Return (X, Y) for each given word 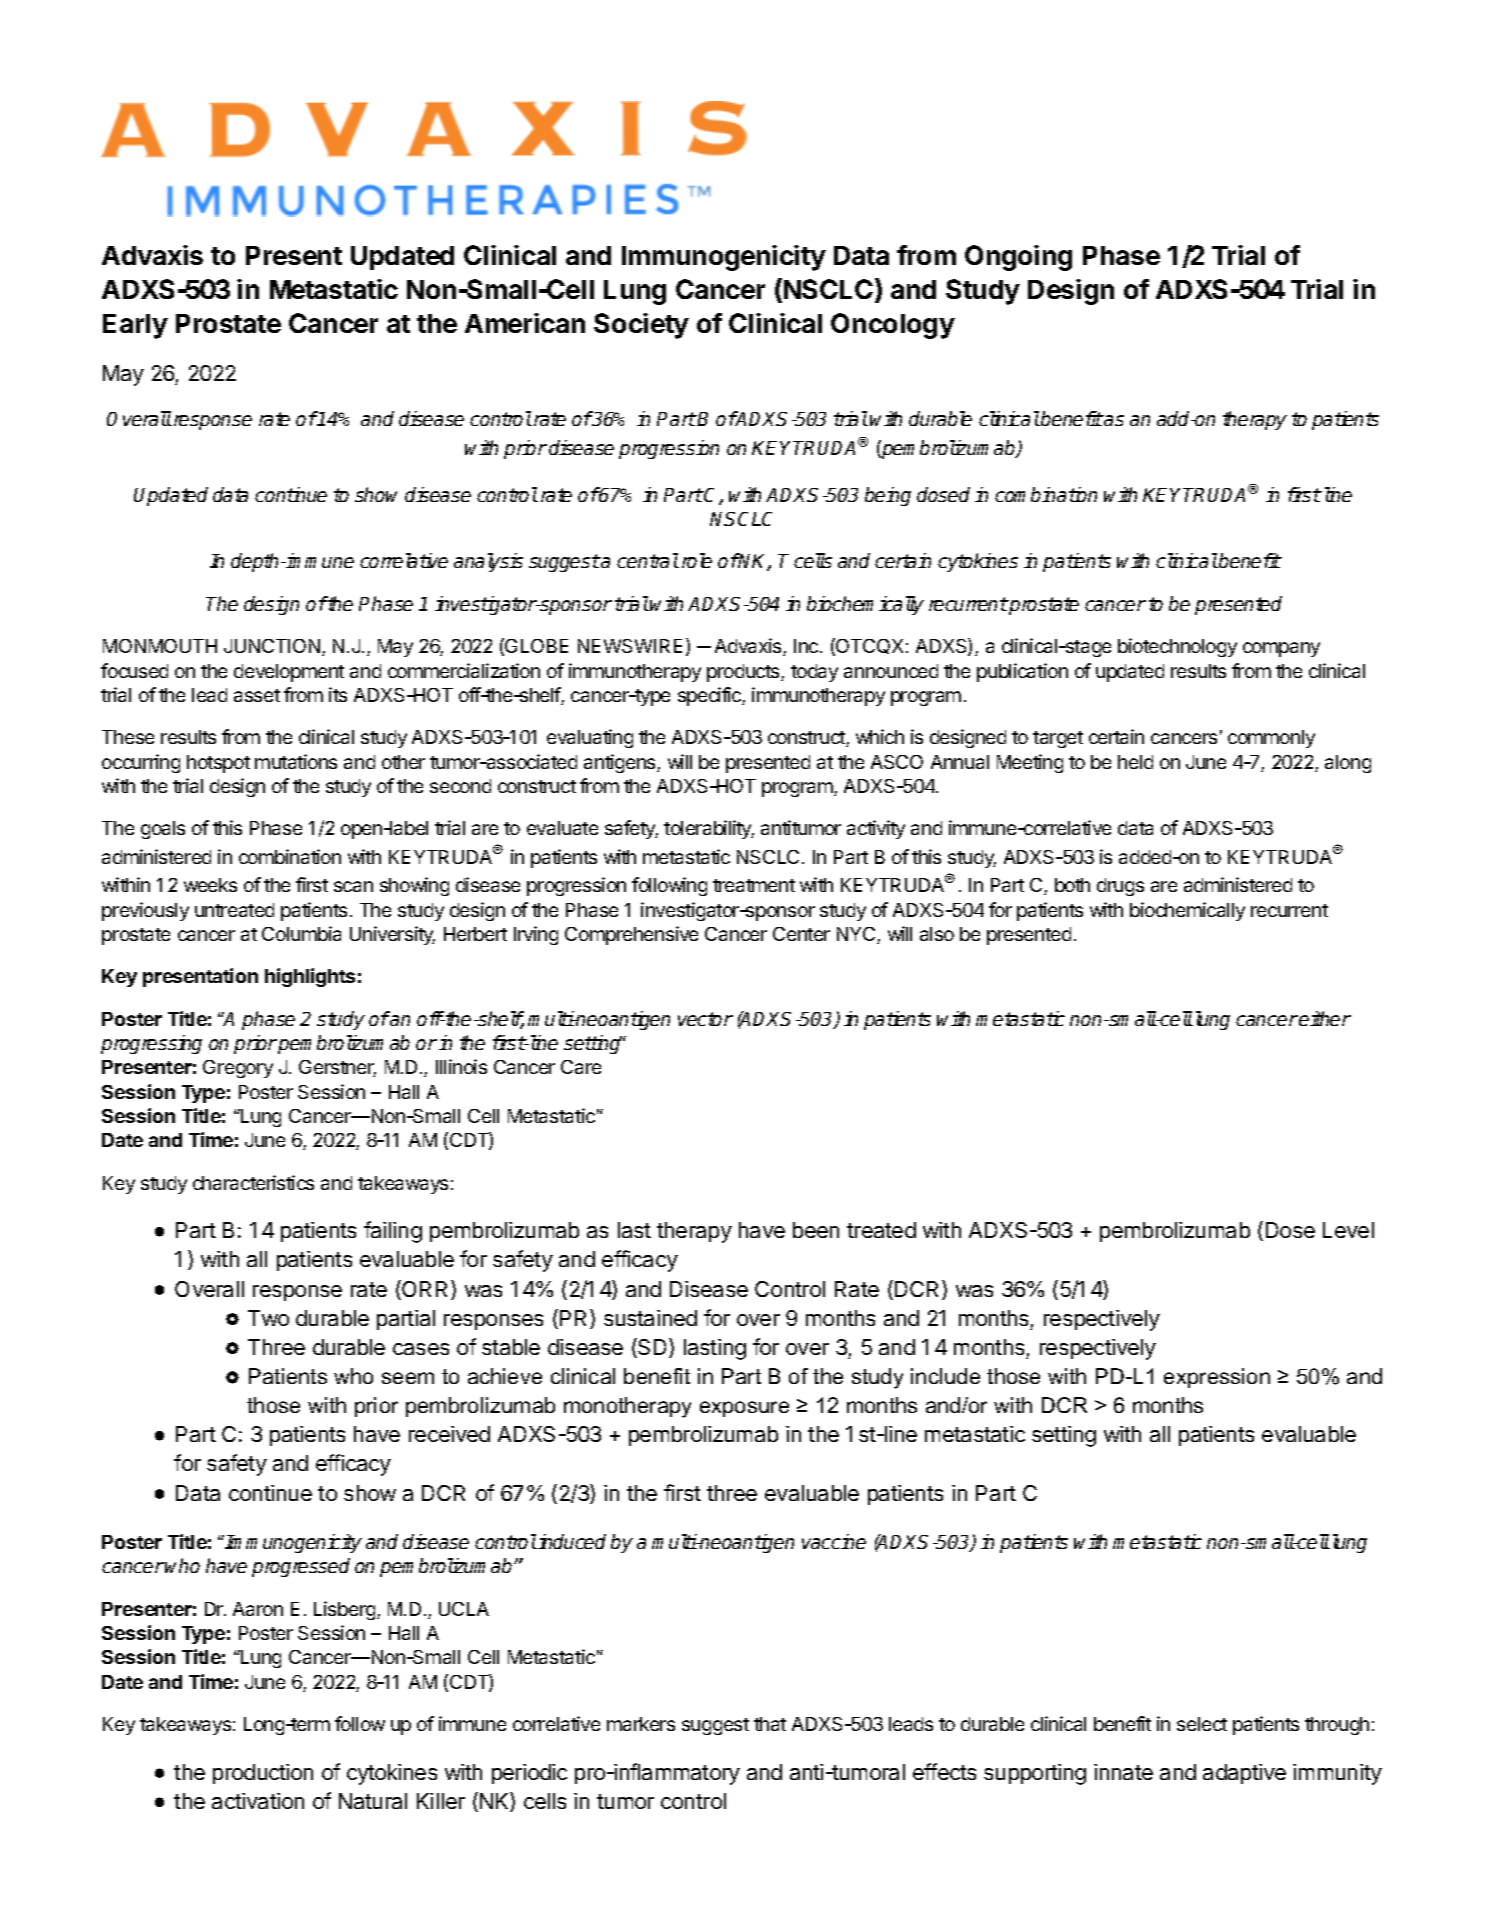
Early (135, 326)
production (263, 1774)
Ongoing (1018, 258)
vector (705, 1019)
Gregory (238, 1069)
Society (641, 326)
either (1325, 1018)
